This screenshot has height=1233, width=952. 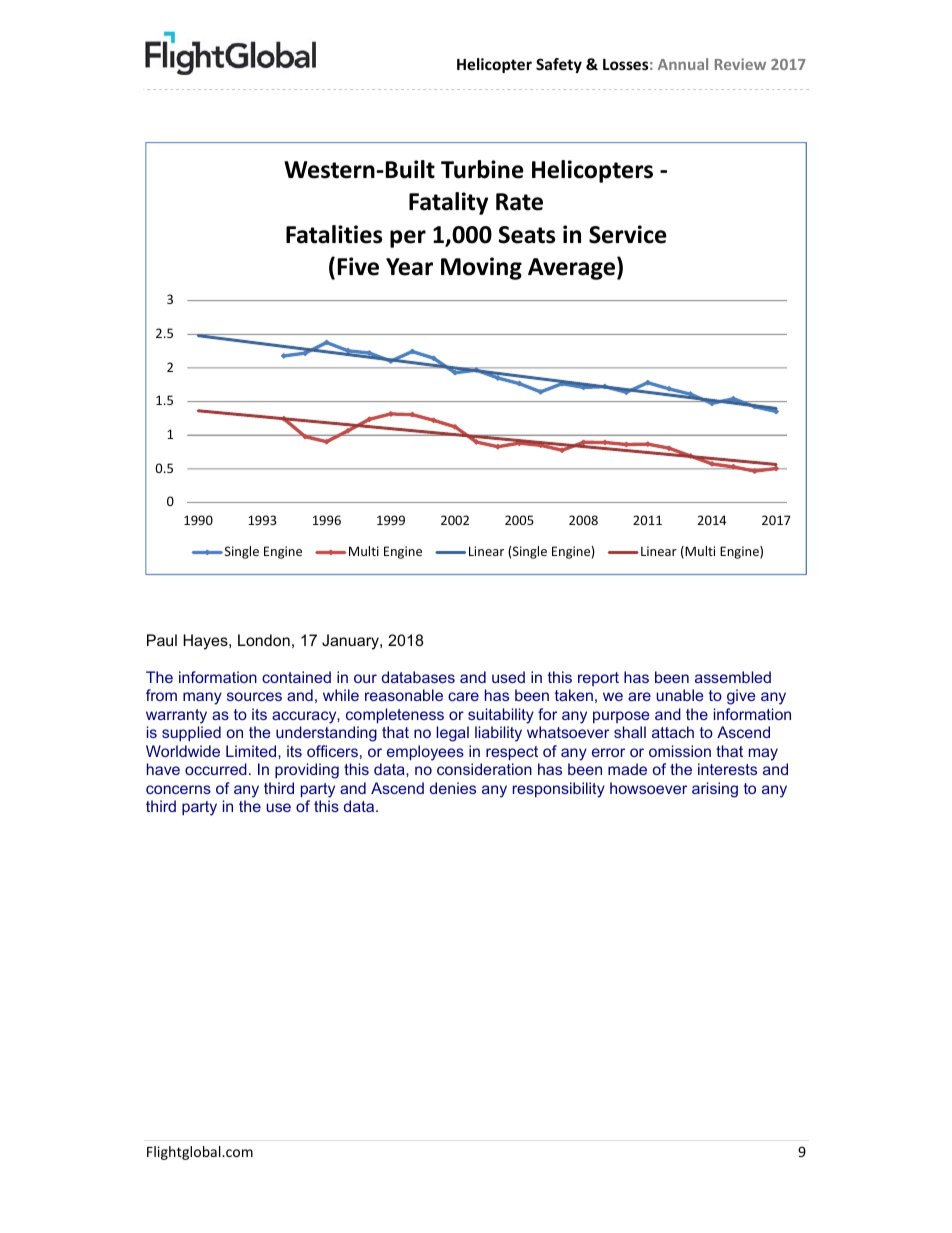 I want to click on occurred, so click(x=216, y=769).
